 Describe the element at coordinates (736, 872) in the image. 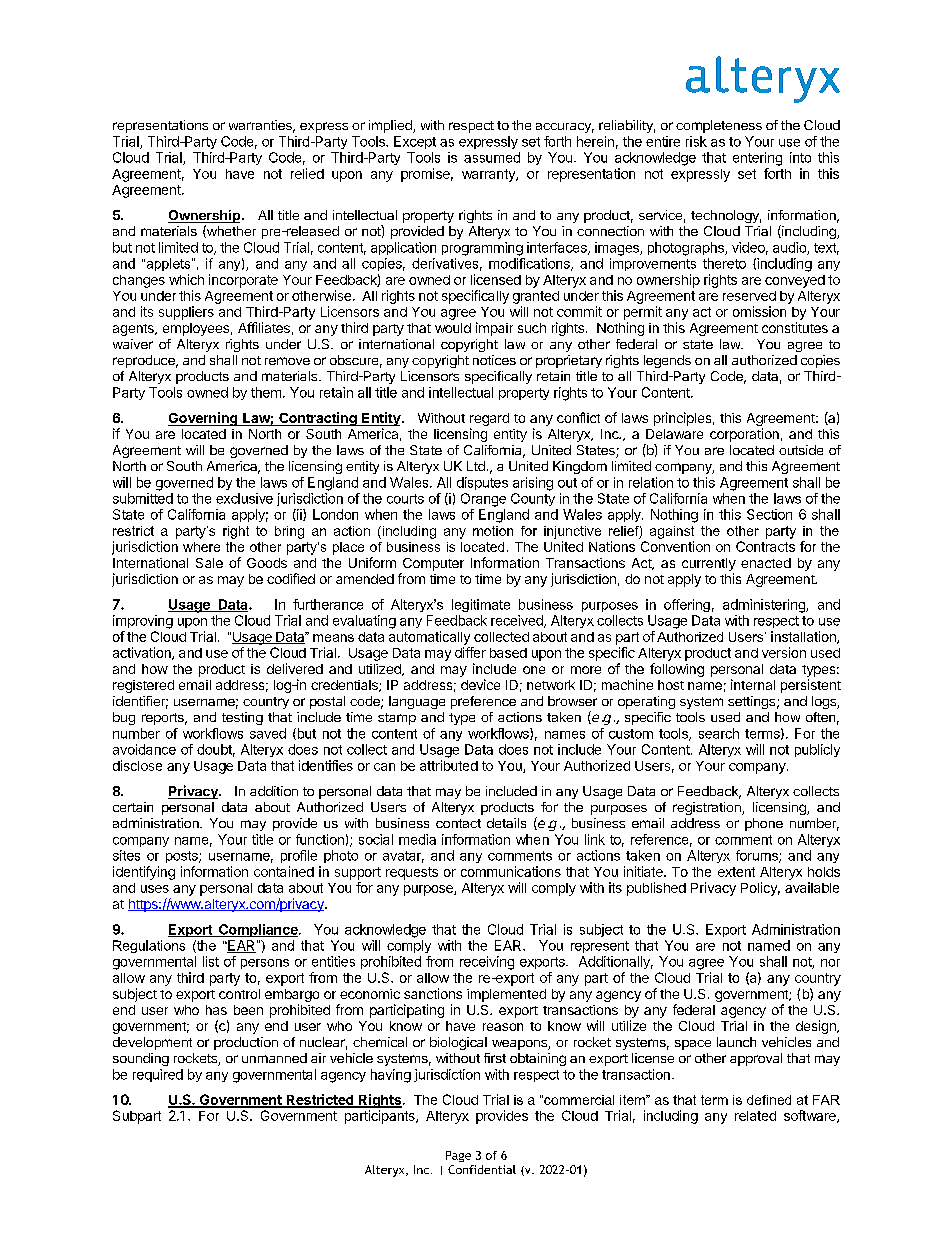

I see `extent` at that location.
